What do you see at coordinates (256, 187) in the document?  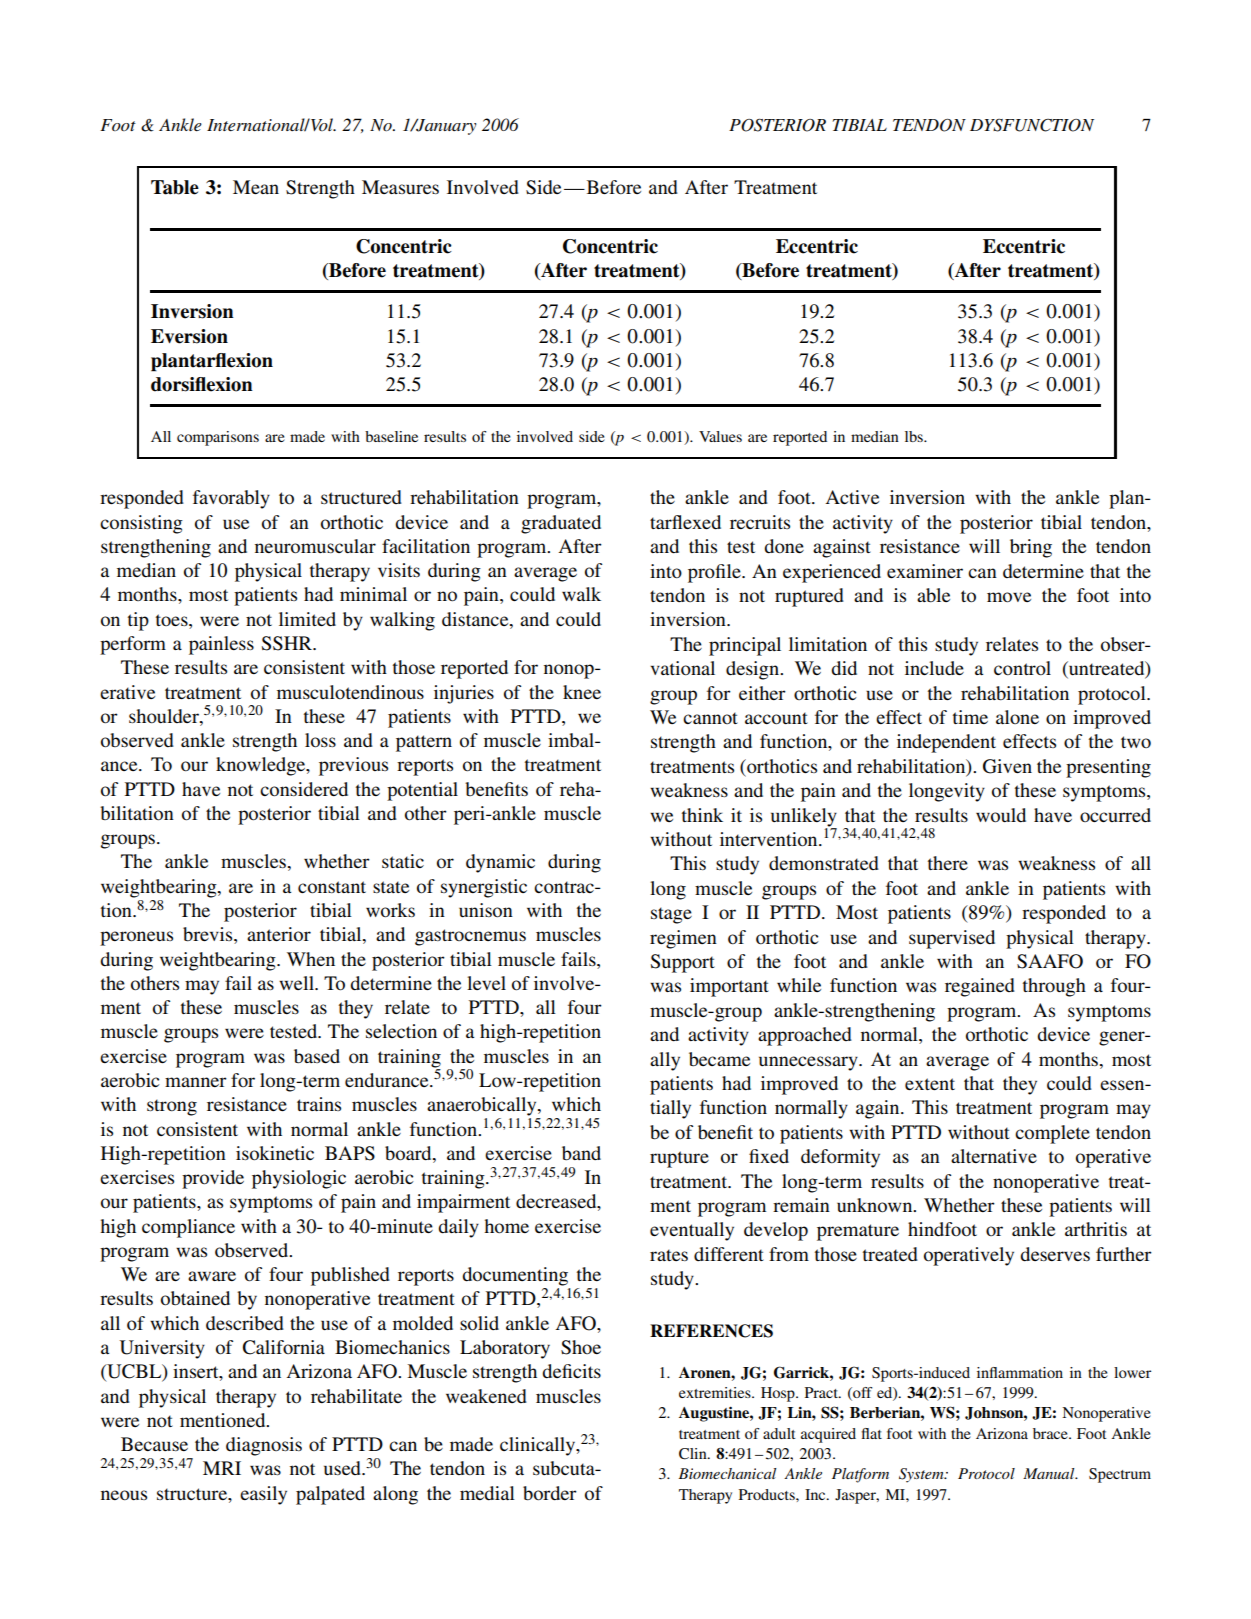 I see `Mean` at bounding box center [256, 187].
